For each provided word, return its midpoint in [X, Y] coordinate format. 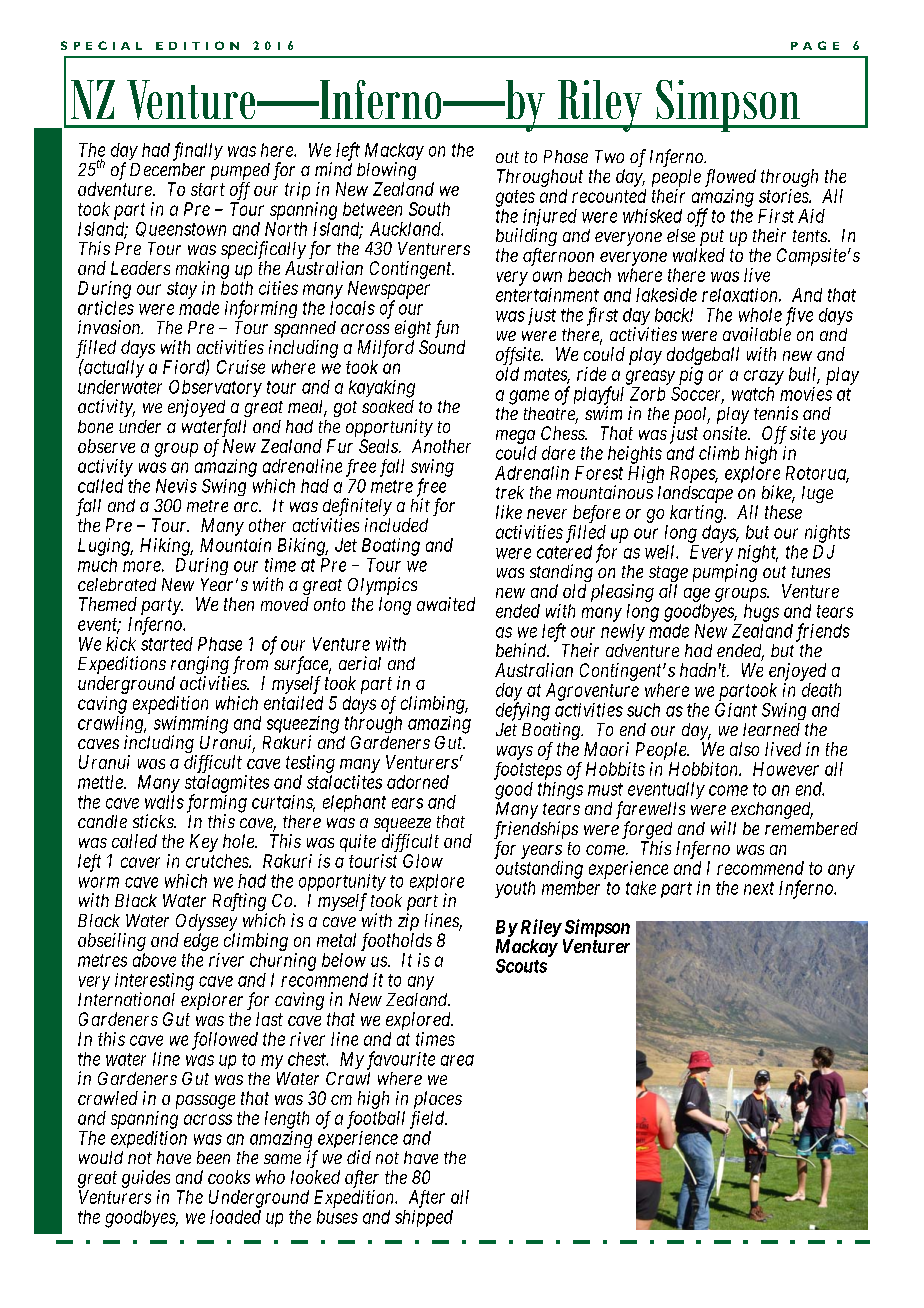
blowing [386, 172]
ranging [200, 666]
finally [198, 151]
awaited [446, 604]
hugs [761, 613]
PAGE [815, 45]
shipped [424, 1218]
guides [146, 1179]
